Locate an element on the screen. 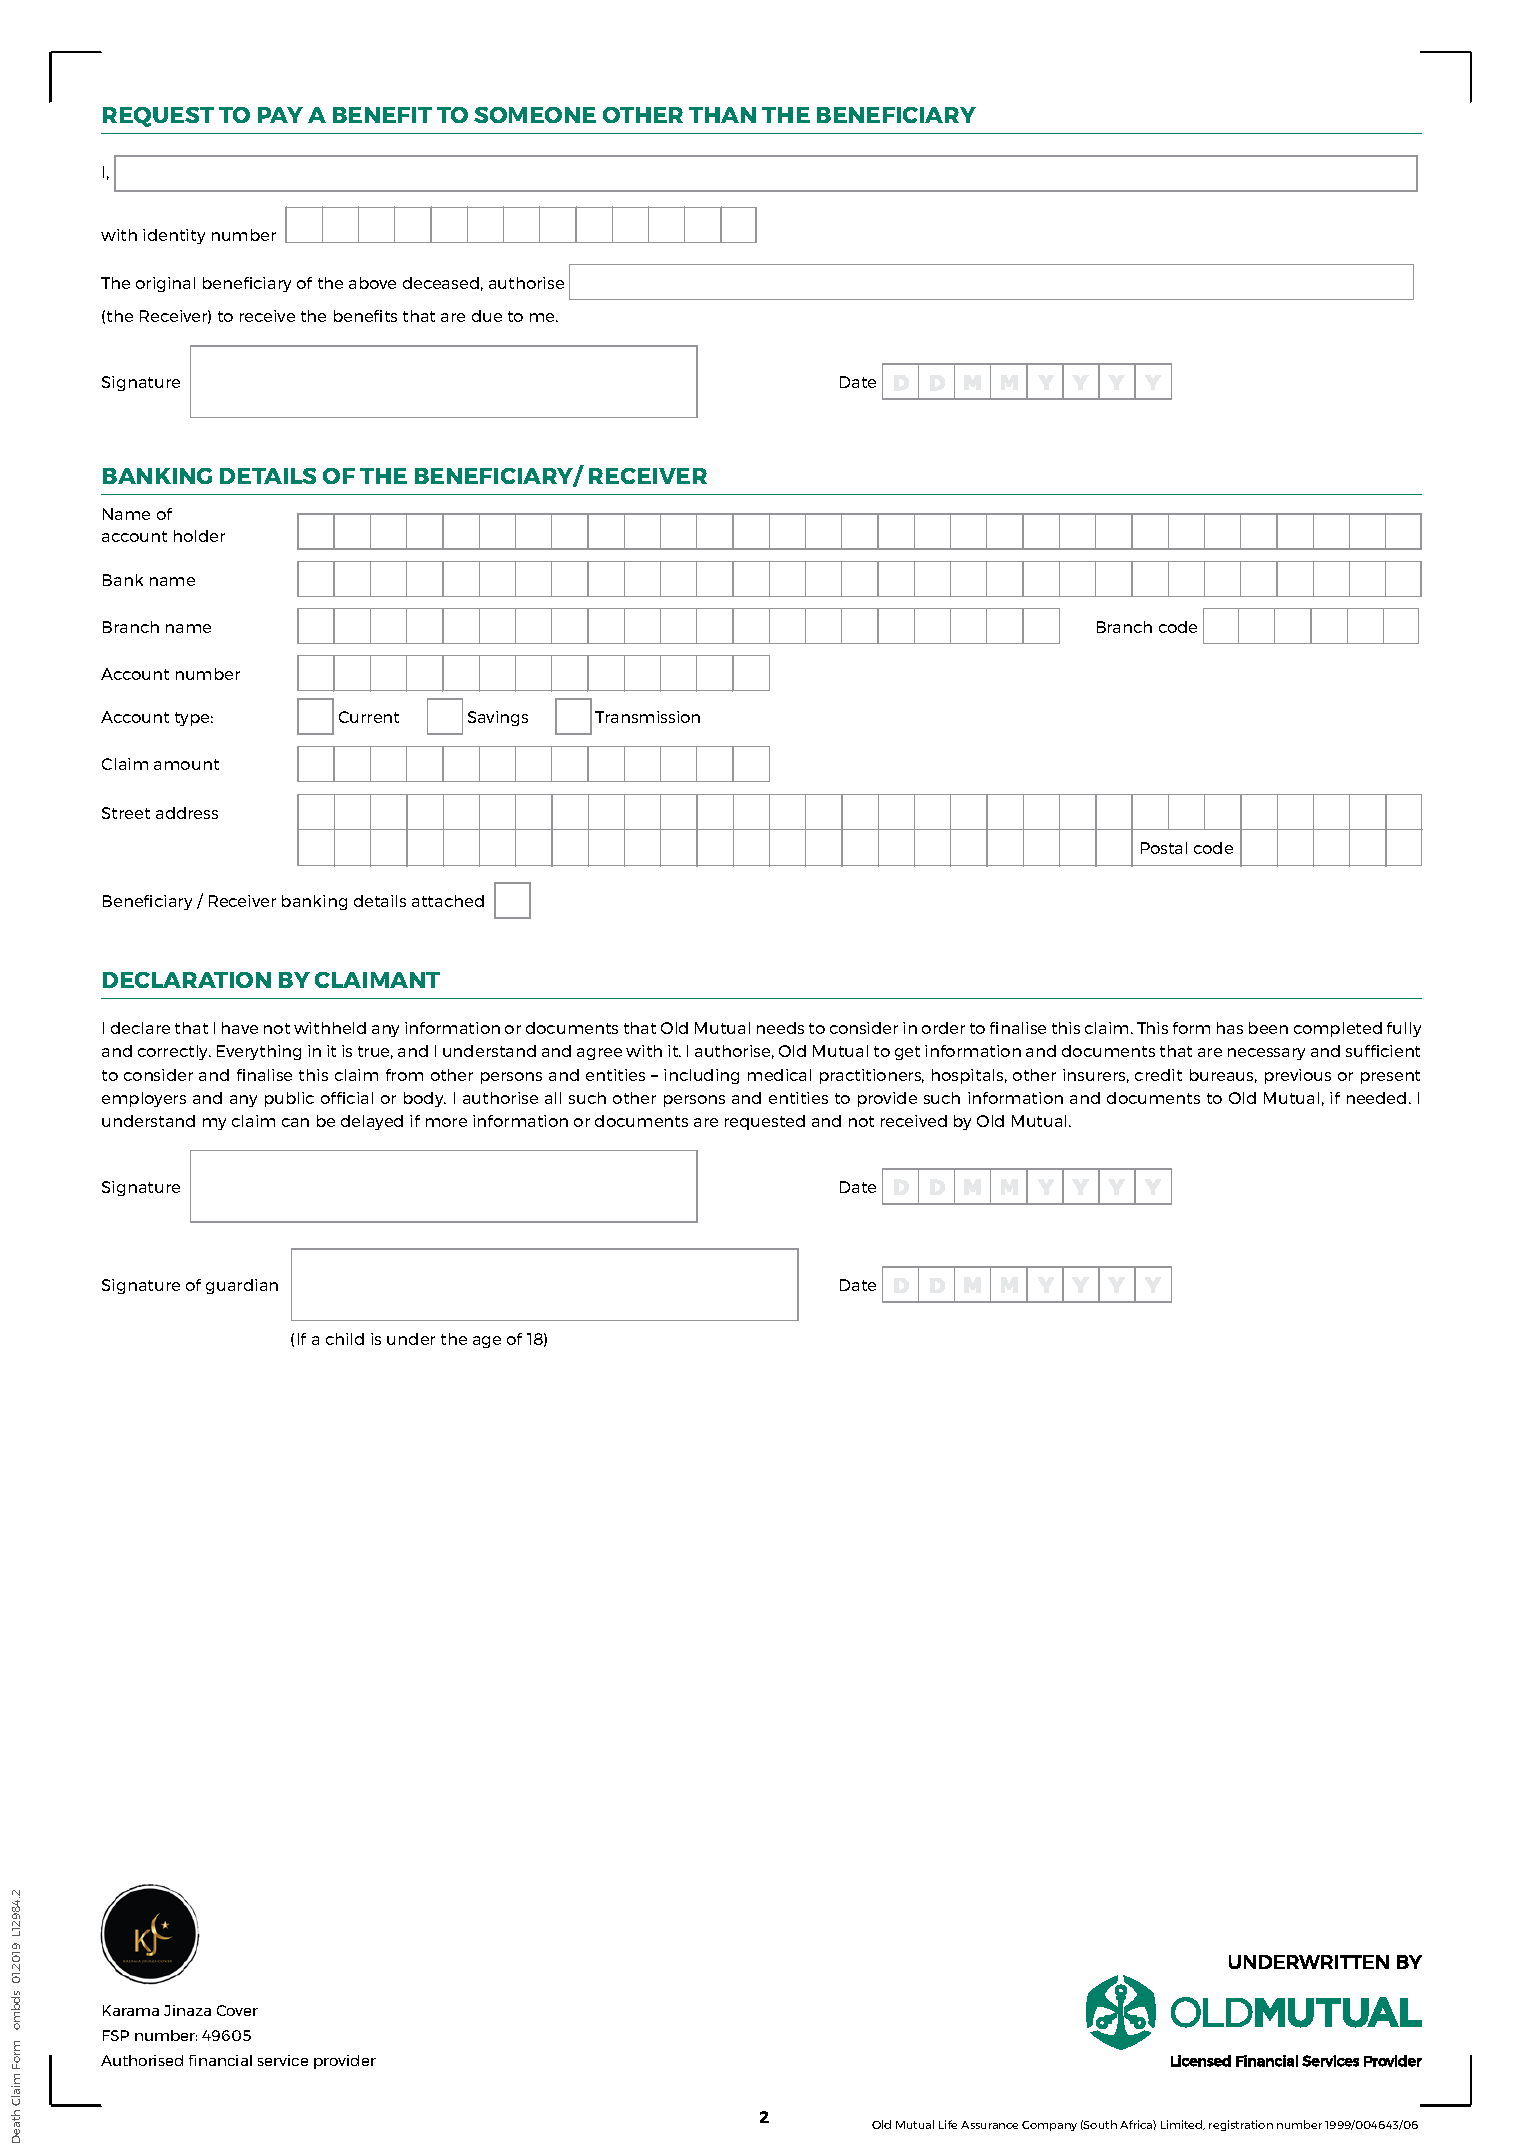  THAN is located at coordinates (722, 115).
